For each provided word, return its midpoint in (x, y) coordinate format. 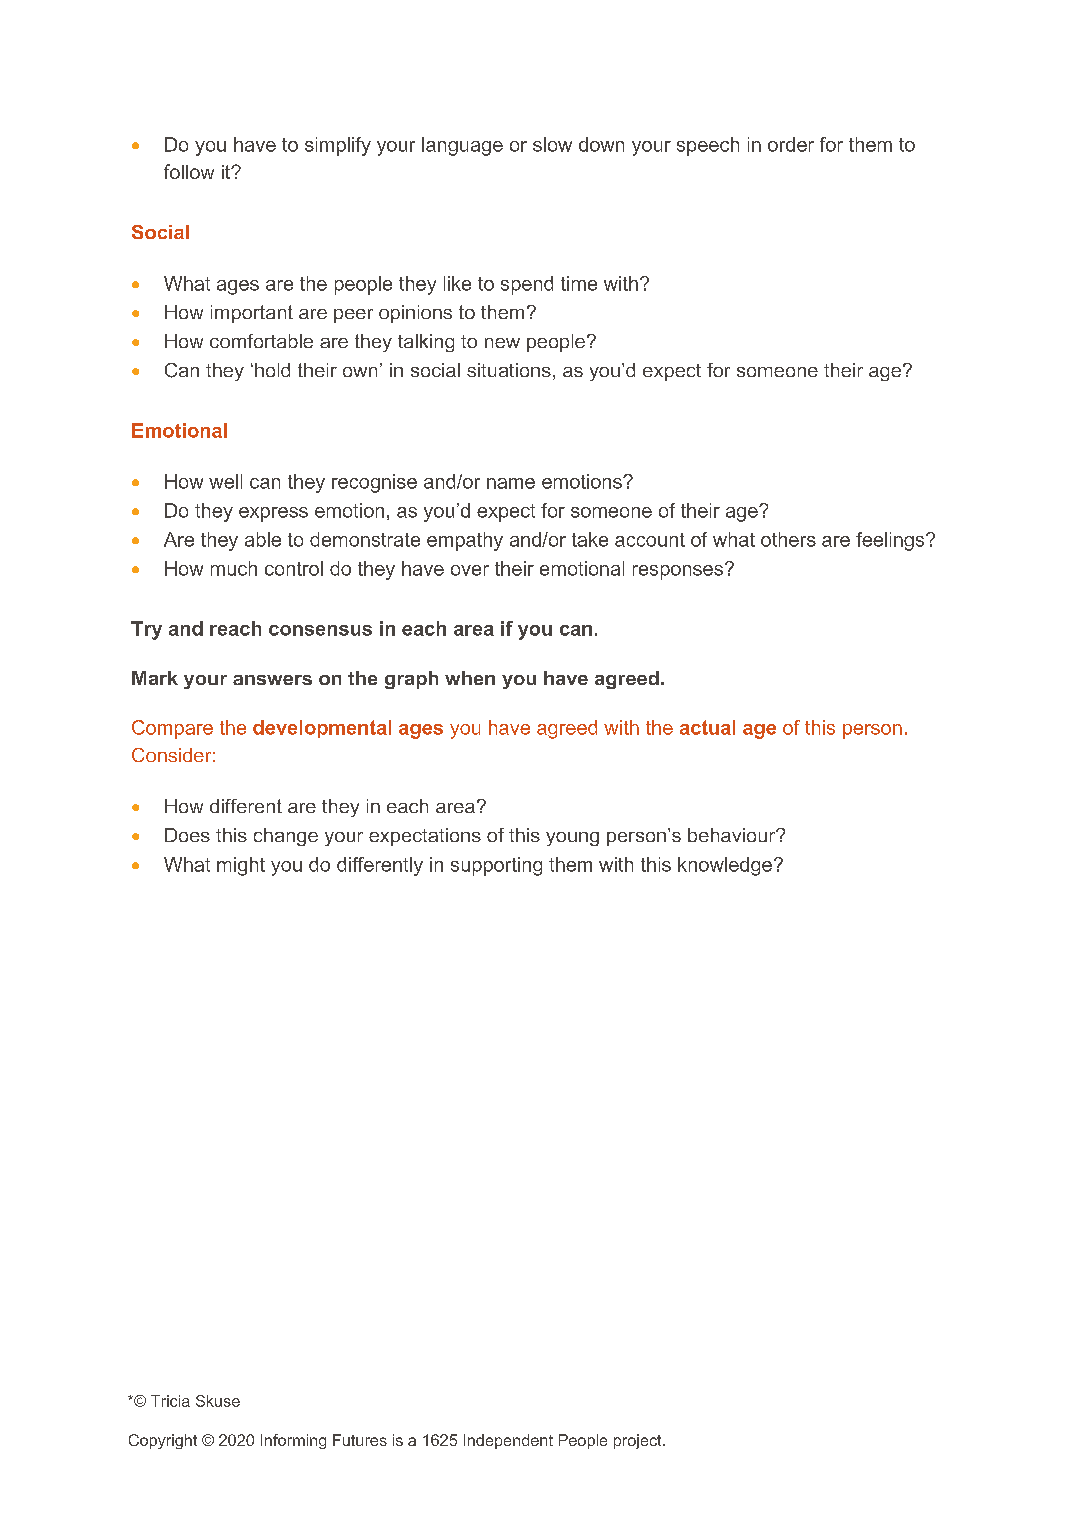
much (234, 568)
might (241, 866)
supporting (496, 866)
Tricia (170, 1401)
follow (189, 171)
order (791, 144)
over (470, 570)
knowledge (725, 866)
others (788, 539)
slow (552, 144)
